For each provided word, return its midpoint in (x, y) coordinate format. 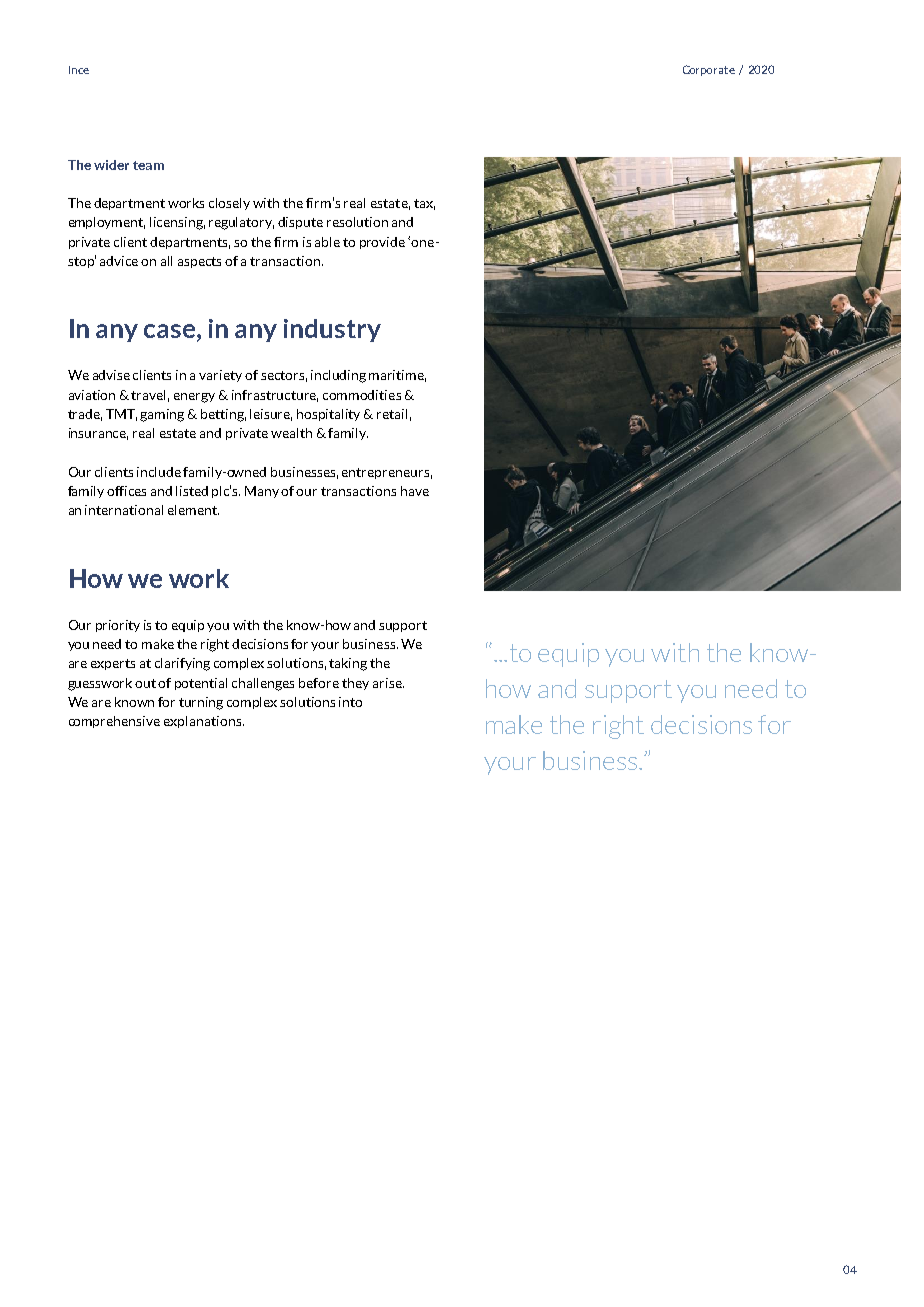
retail (392, 414)
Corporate (709, 70)
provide (382, 243)
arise (388, 683)
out (147, 683)
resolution (357, 222)
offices (126, 491)
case (169, 331)
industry (332, 330)
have (415, 491)
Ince (79, 70)
